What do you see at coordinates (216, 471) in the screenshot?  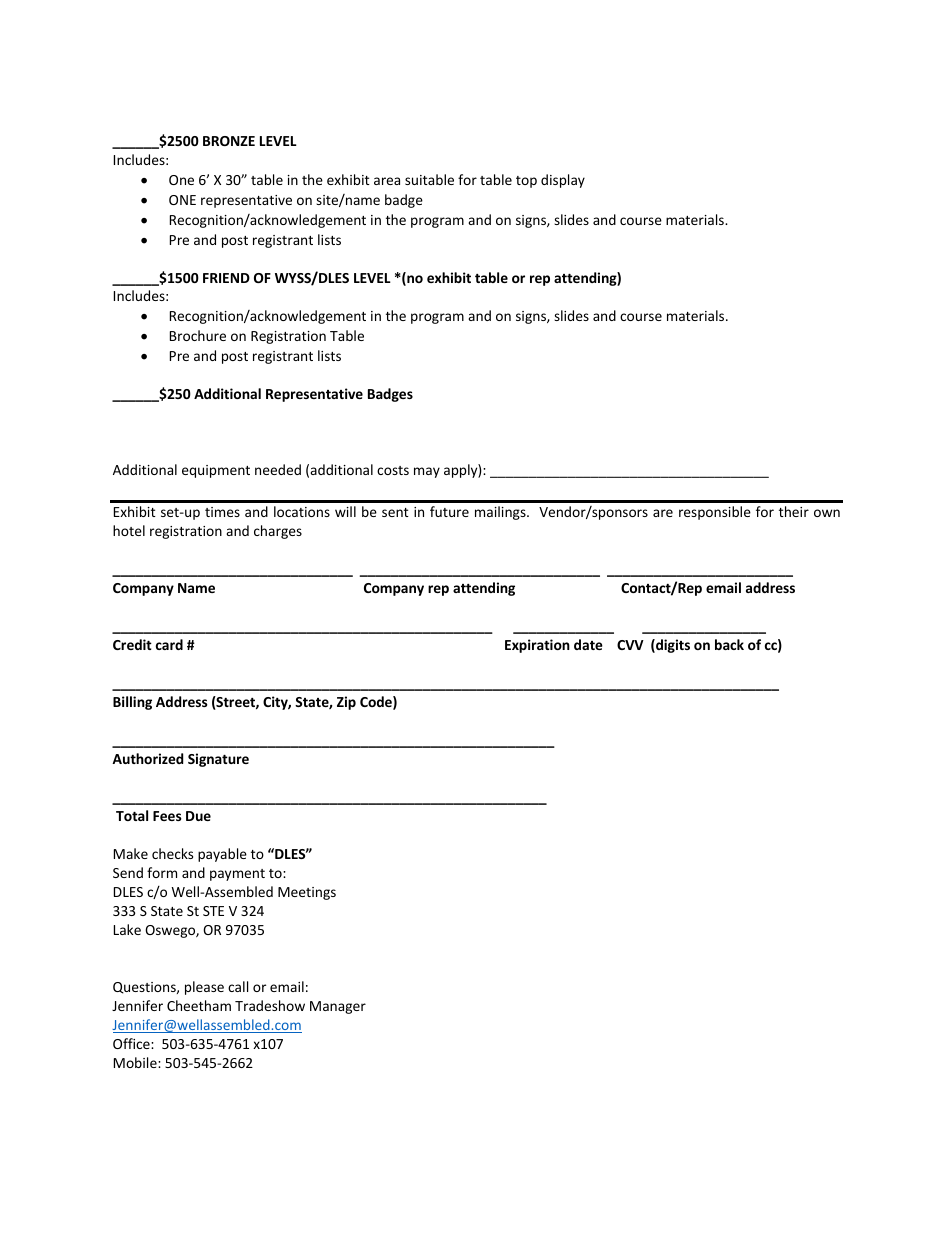 I see `equipment` at bounding box center [216, 471].
